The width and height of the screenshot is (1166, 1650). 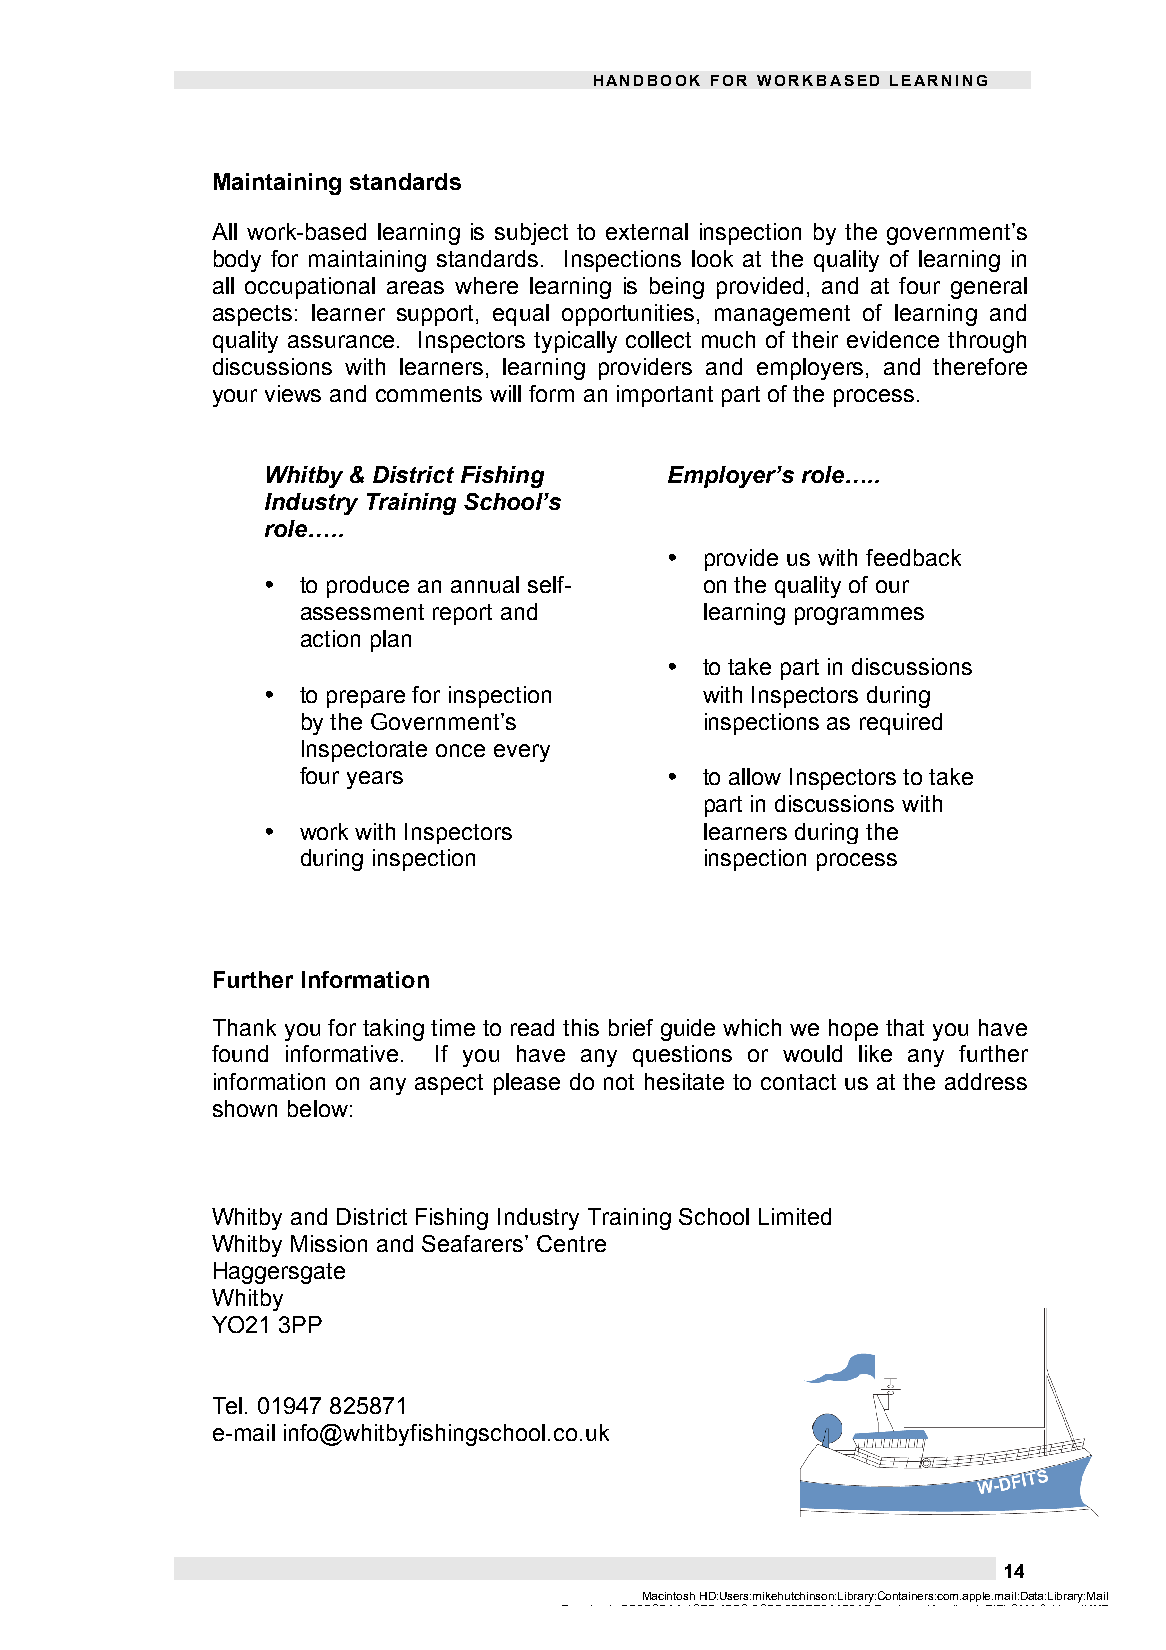 I want to click on Thank, so click(x=244, y=1027).
